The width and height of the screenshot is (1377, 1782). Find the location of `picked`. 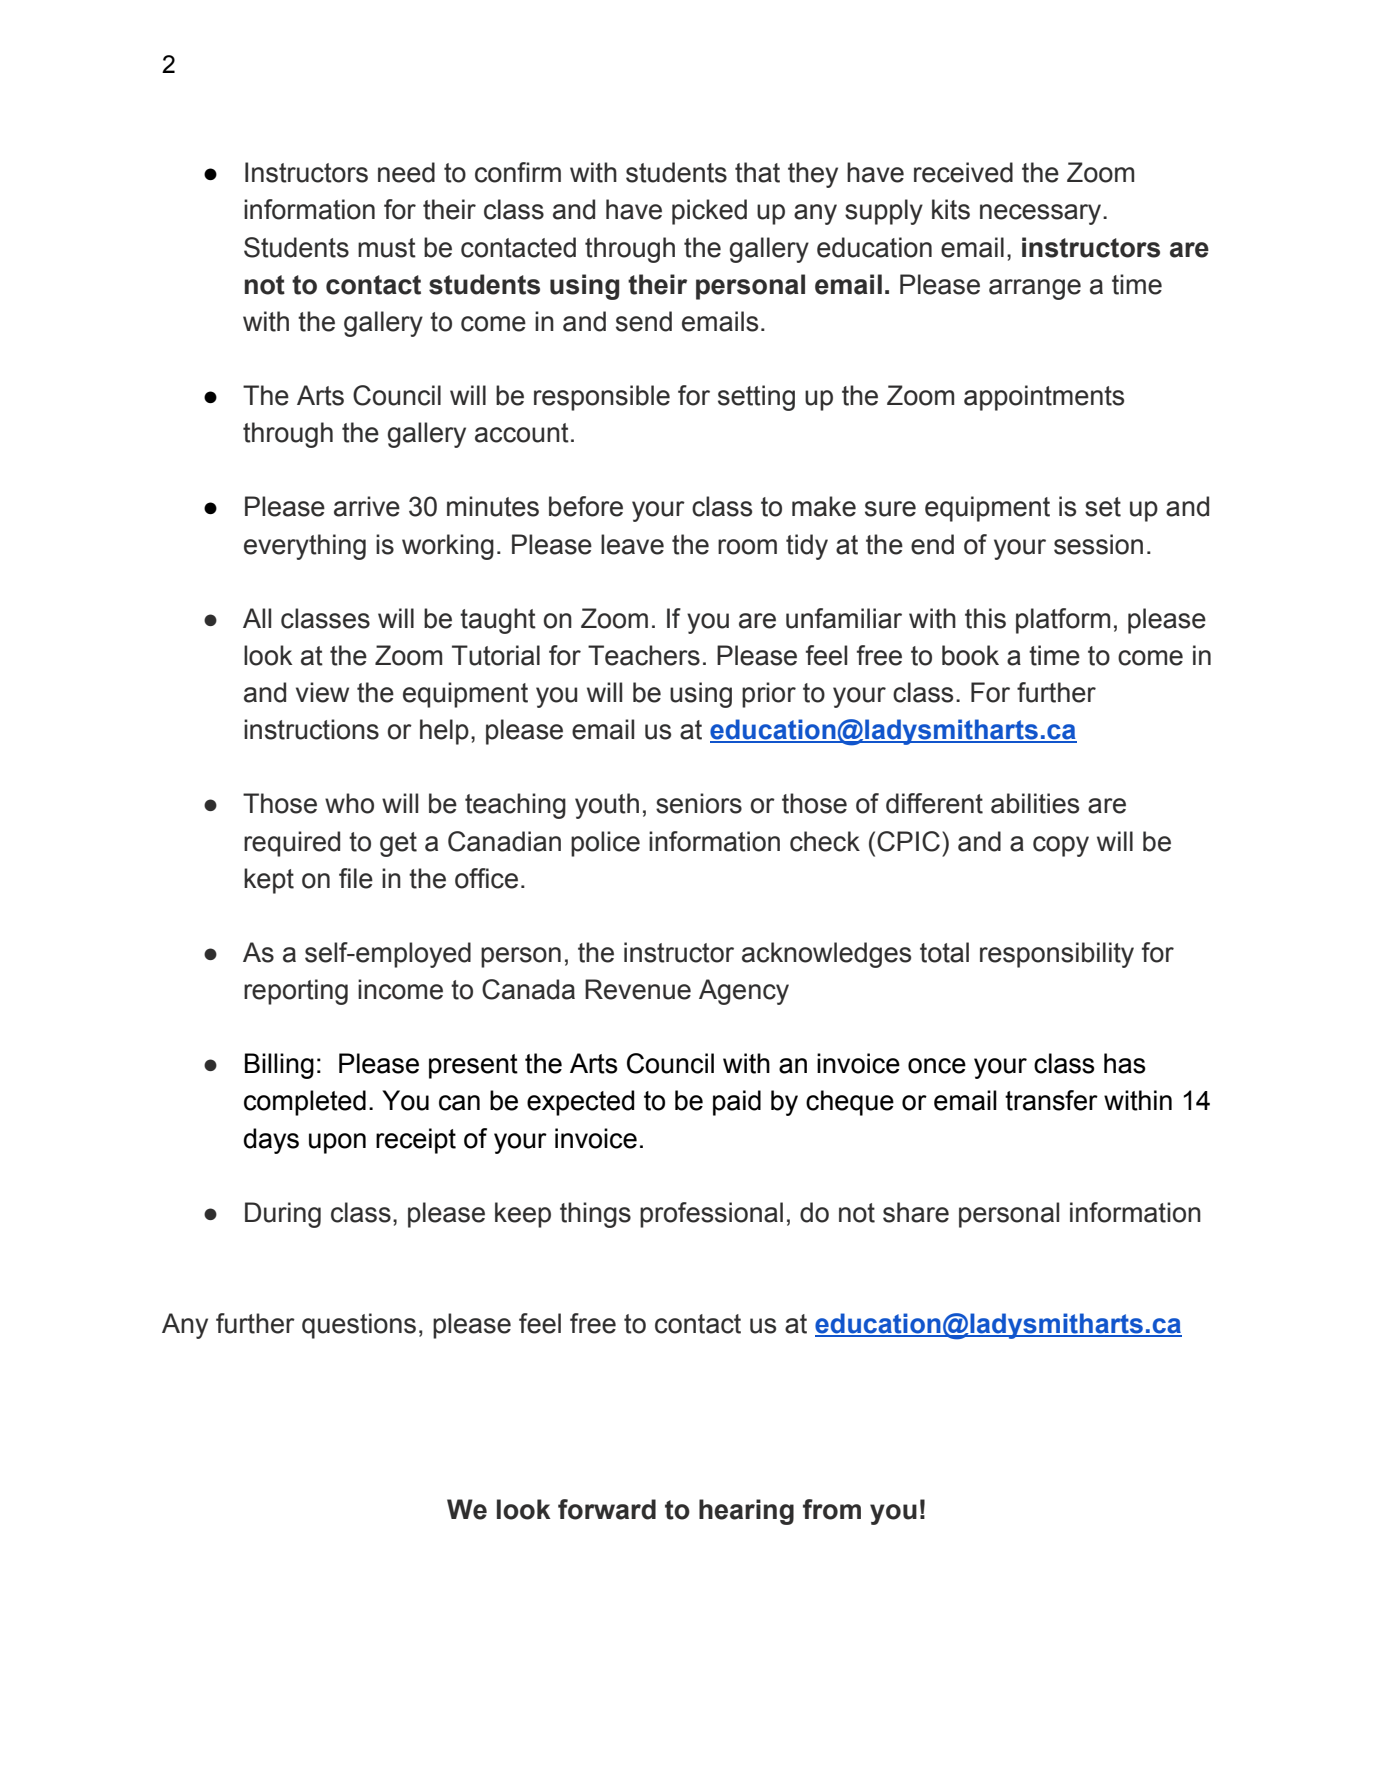

picked is located at coordinates (709, 212).
